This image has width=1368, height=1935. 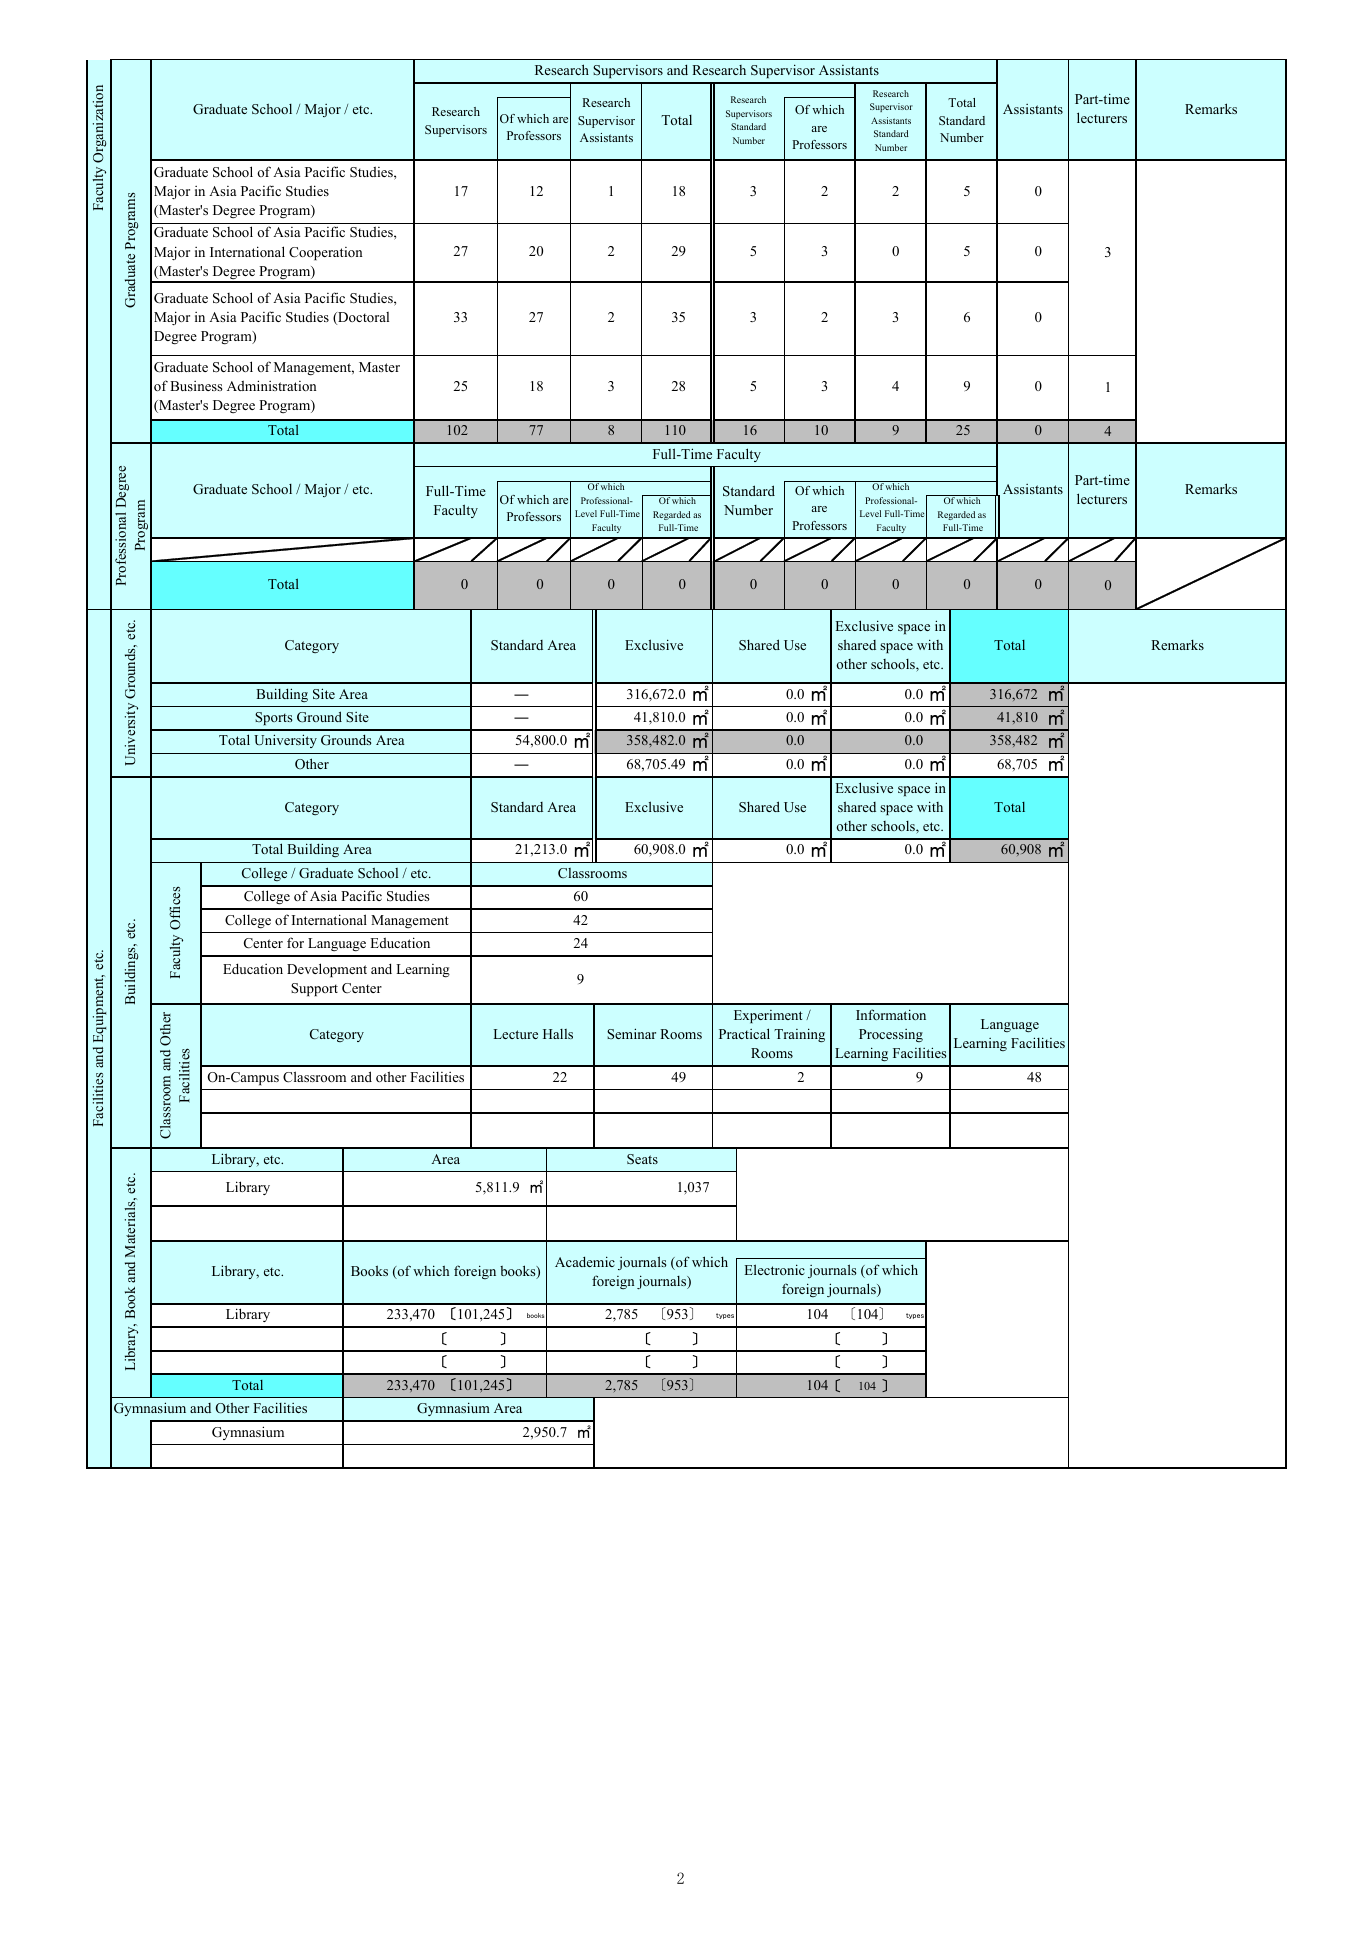 What do you see at coordinates (271, 385) in the image?
I see `Administration` at bounding box center [271, 385].
